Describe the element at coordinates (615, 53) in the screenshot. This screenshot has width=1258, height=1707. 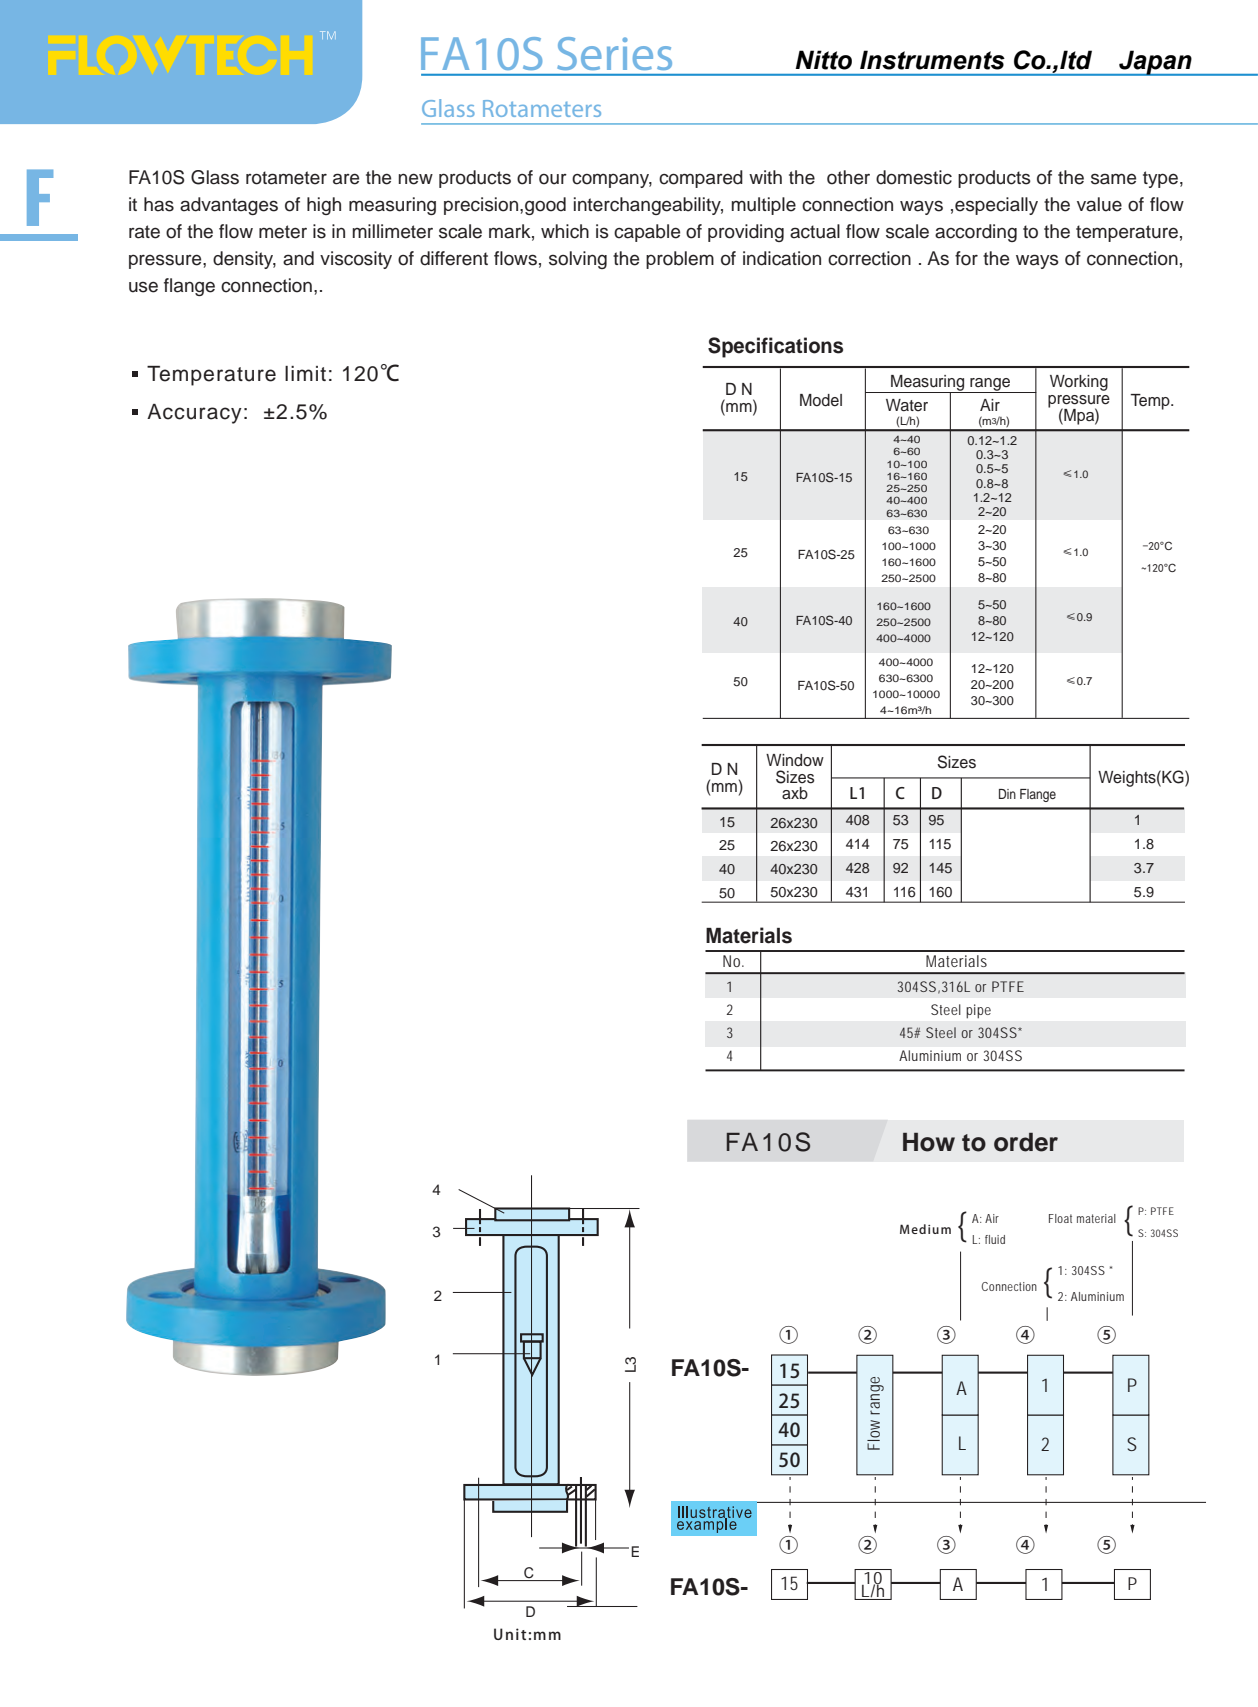
I see `Series` at that location.
